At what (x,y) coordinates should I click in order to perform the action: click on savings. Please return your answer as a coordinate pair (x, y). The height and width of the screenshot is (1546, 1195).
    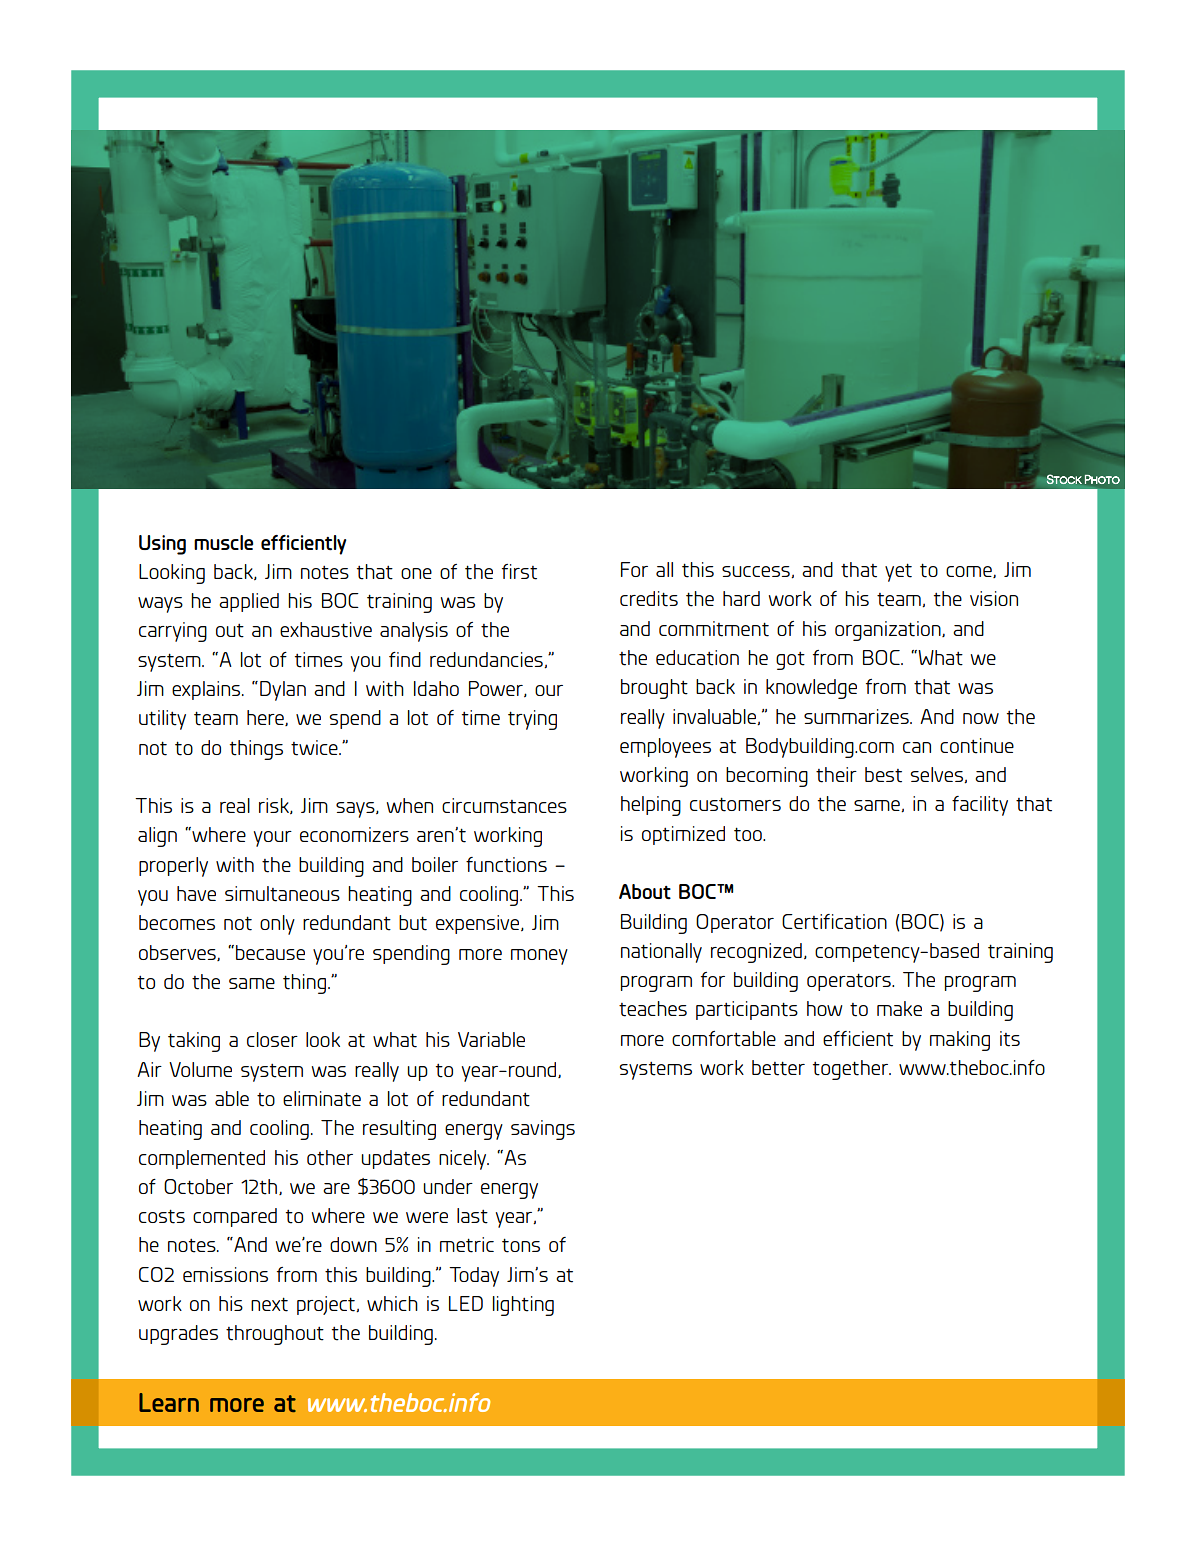
    Looking at the image, I should click on (543, 1130).
